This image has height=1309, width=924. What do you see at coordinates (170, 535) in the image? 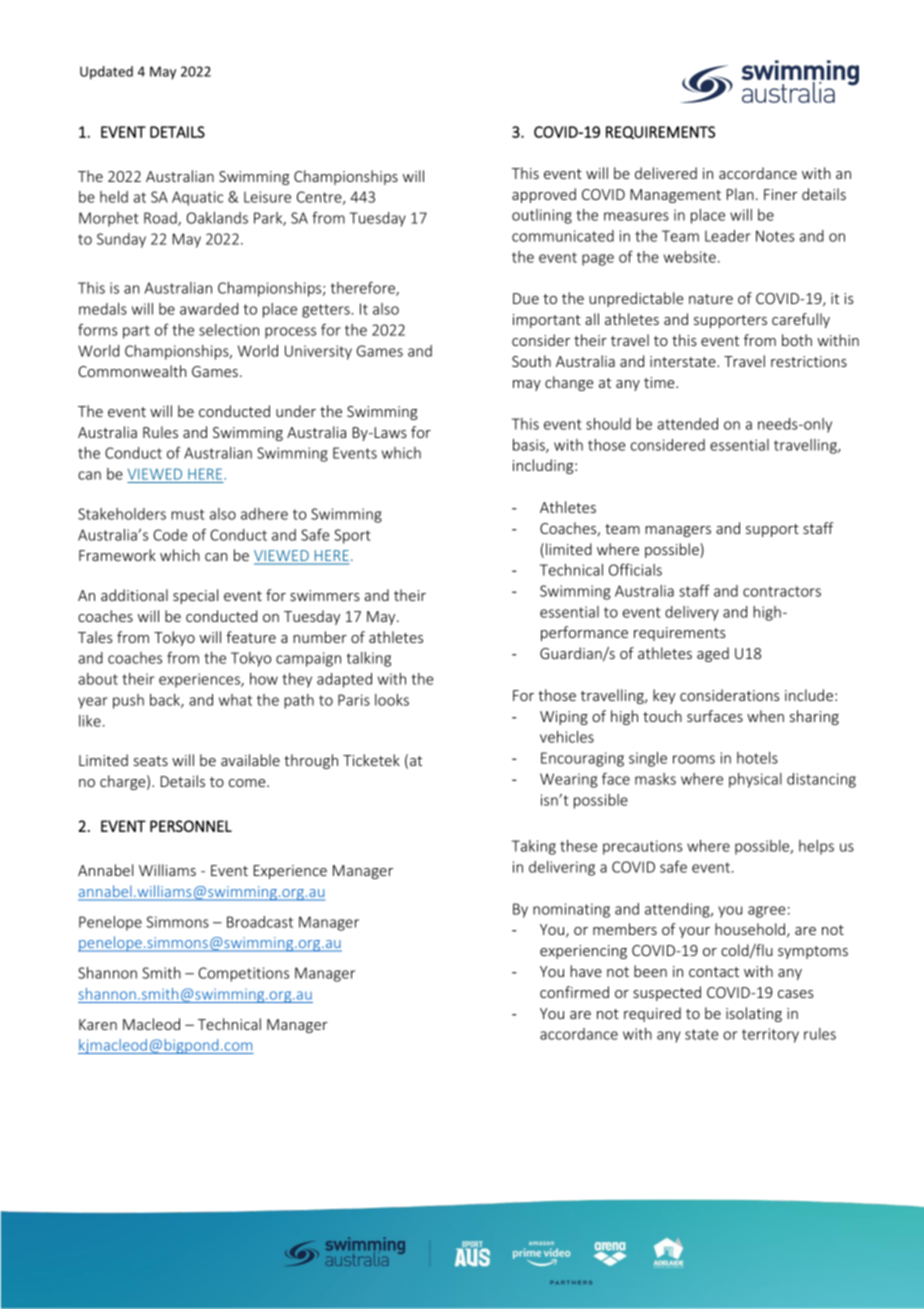
I see `Code` at bounding box center [170, 535].
